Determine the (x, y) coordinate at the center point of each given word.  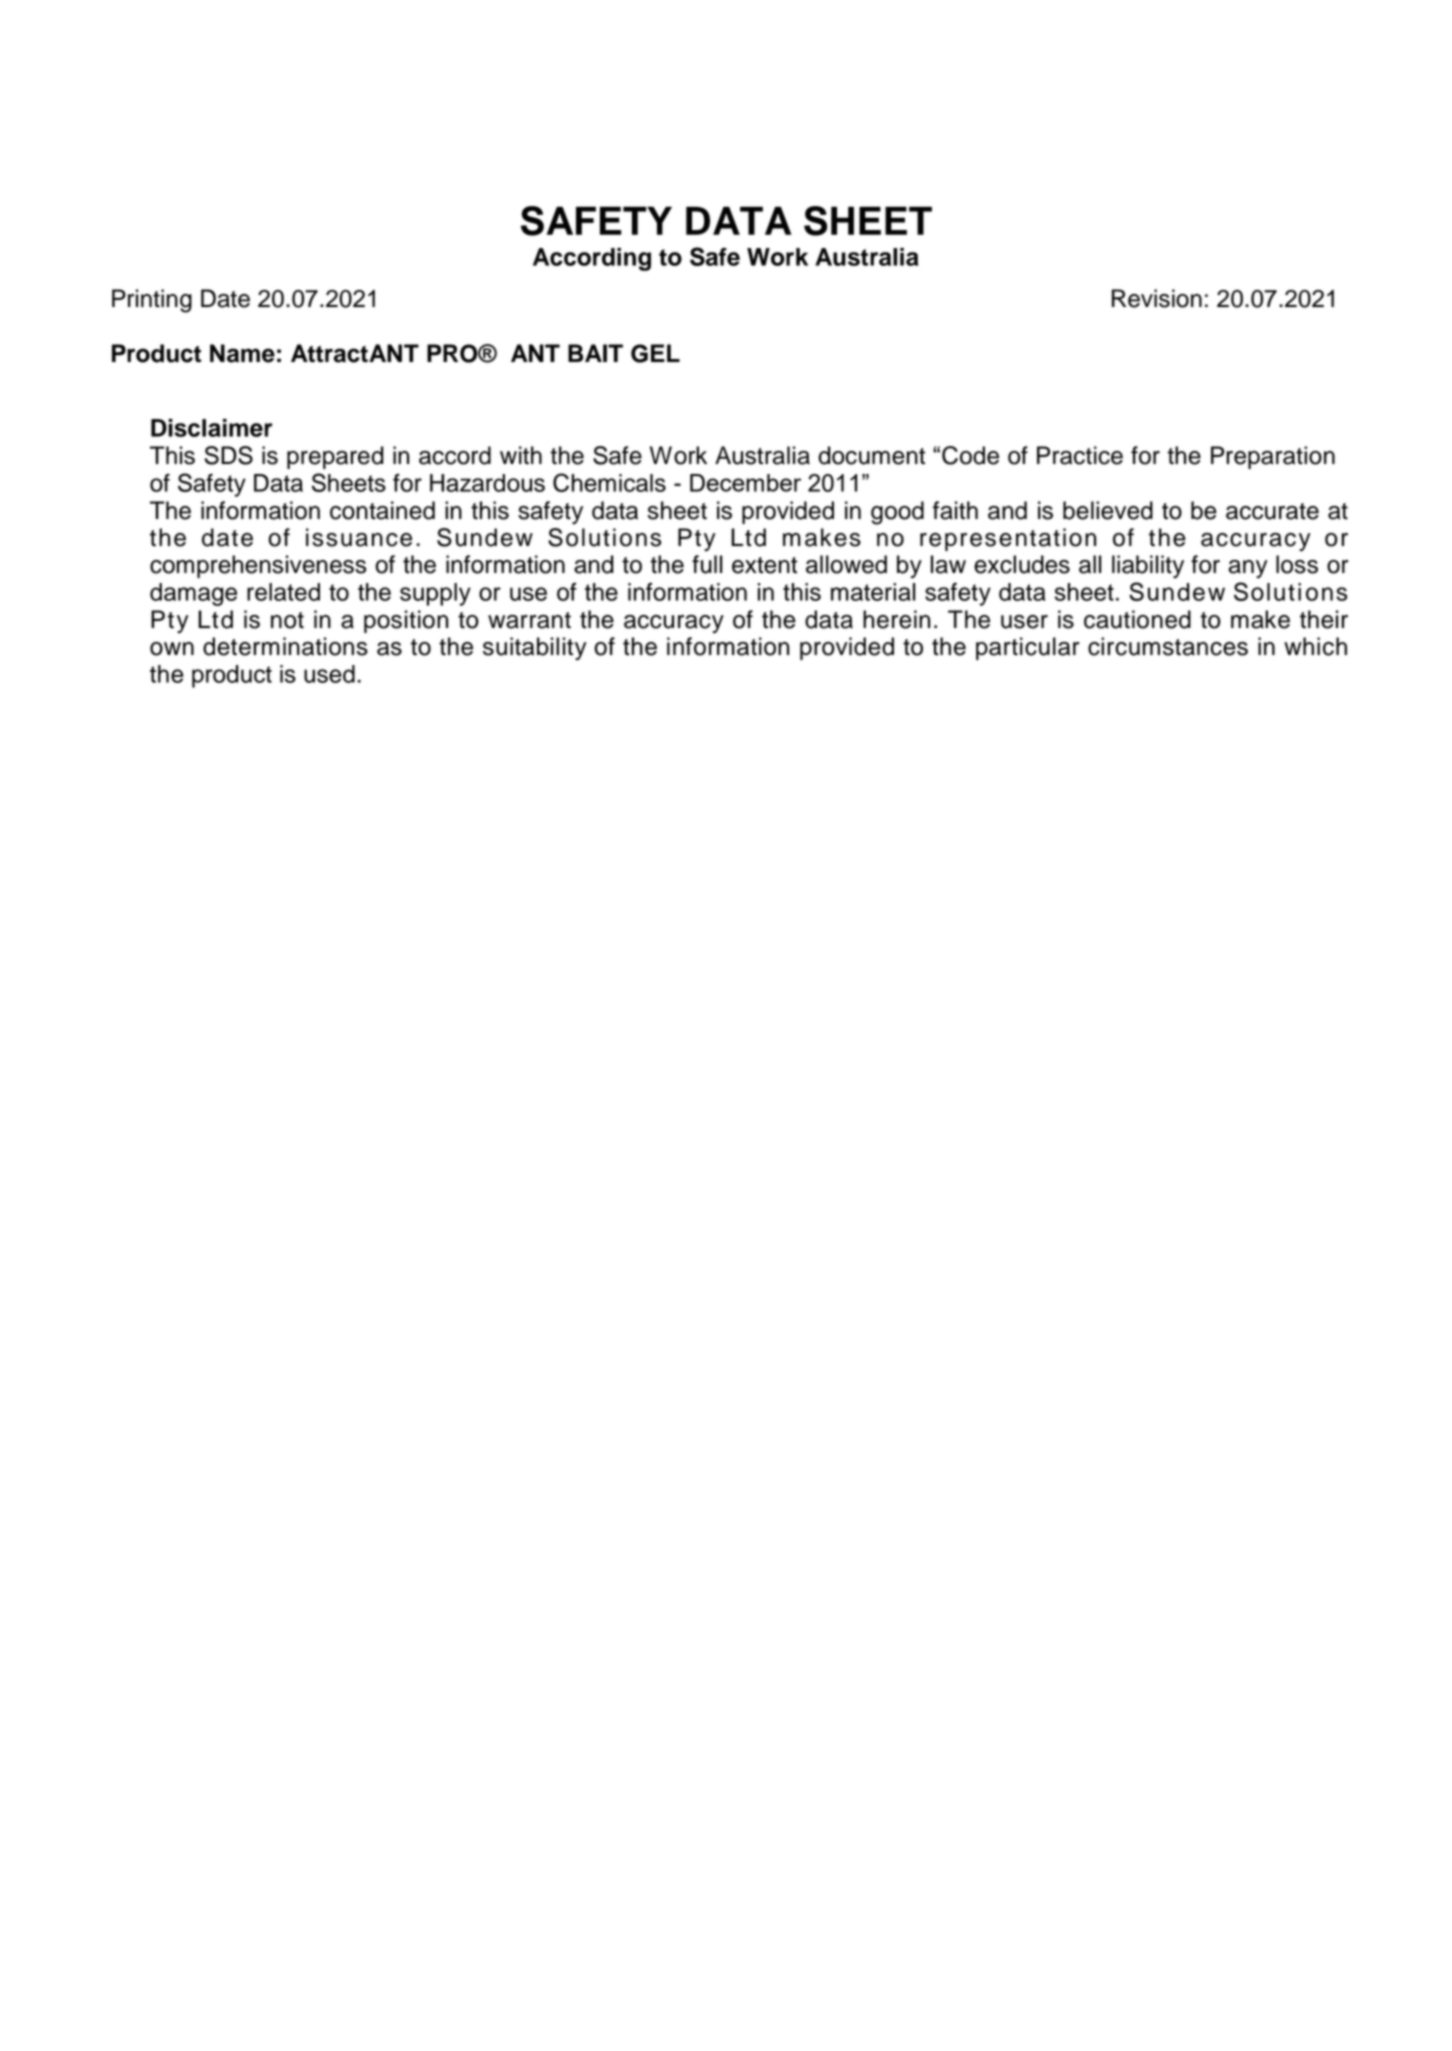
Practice (1080, 455)
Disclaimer (212, 428)
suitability (534, 648)
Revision (1157, 298)
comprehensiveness (258, 566)
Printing (152, 301)
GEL (655, 353)
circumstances (1168, 646)
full (707, 564)
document (871, 455)
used (329, 674)
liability (1148, 567)
